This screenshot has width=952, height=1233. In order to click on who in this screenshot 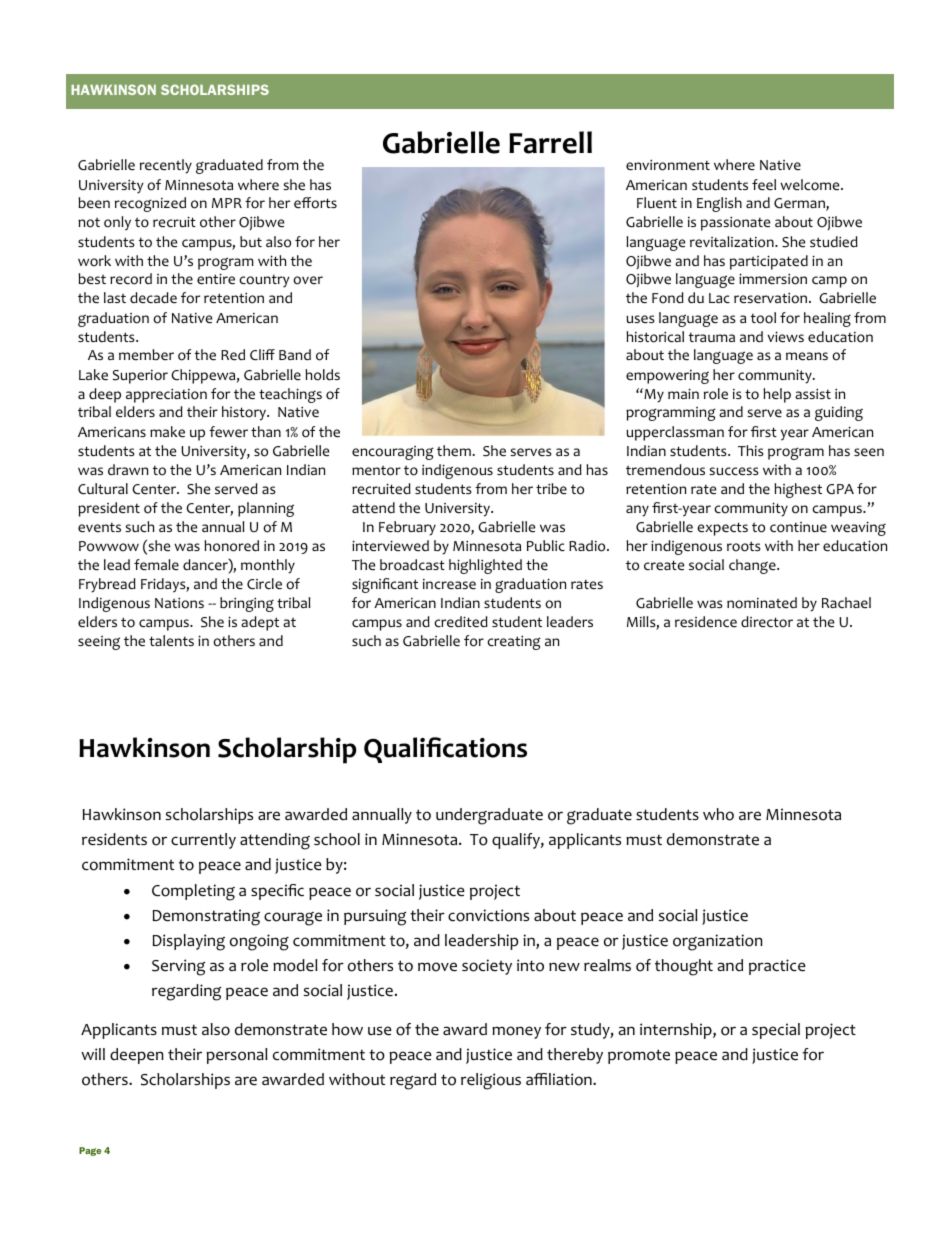, I will do `click(718, 814)`.
